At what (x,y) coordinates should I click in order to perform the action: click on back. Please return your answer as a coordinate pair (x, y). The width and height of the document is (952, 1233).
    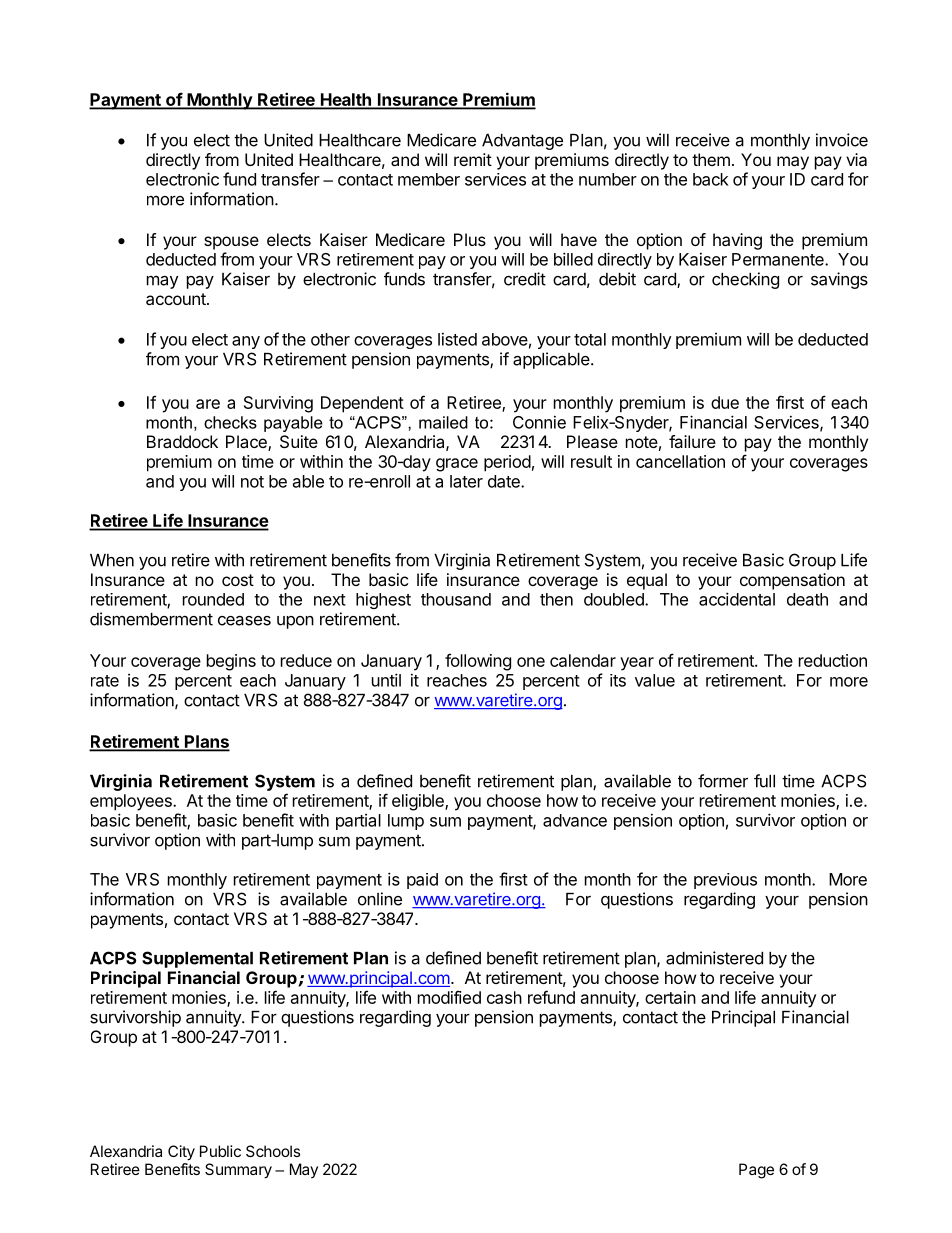
    Looking at the image, I should click on (711, 179).
